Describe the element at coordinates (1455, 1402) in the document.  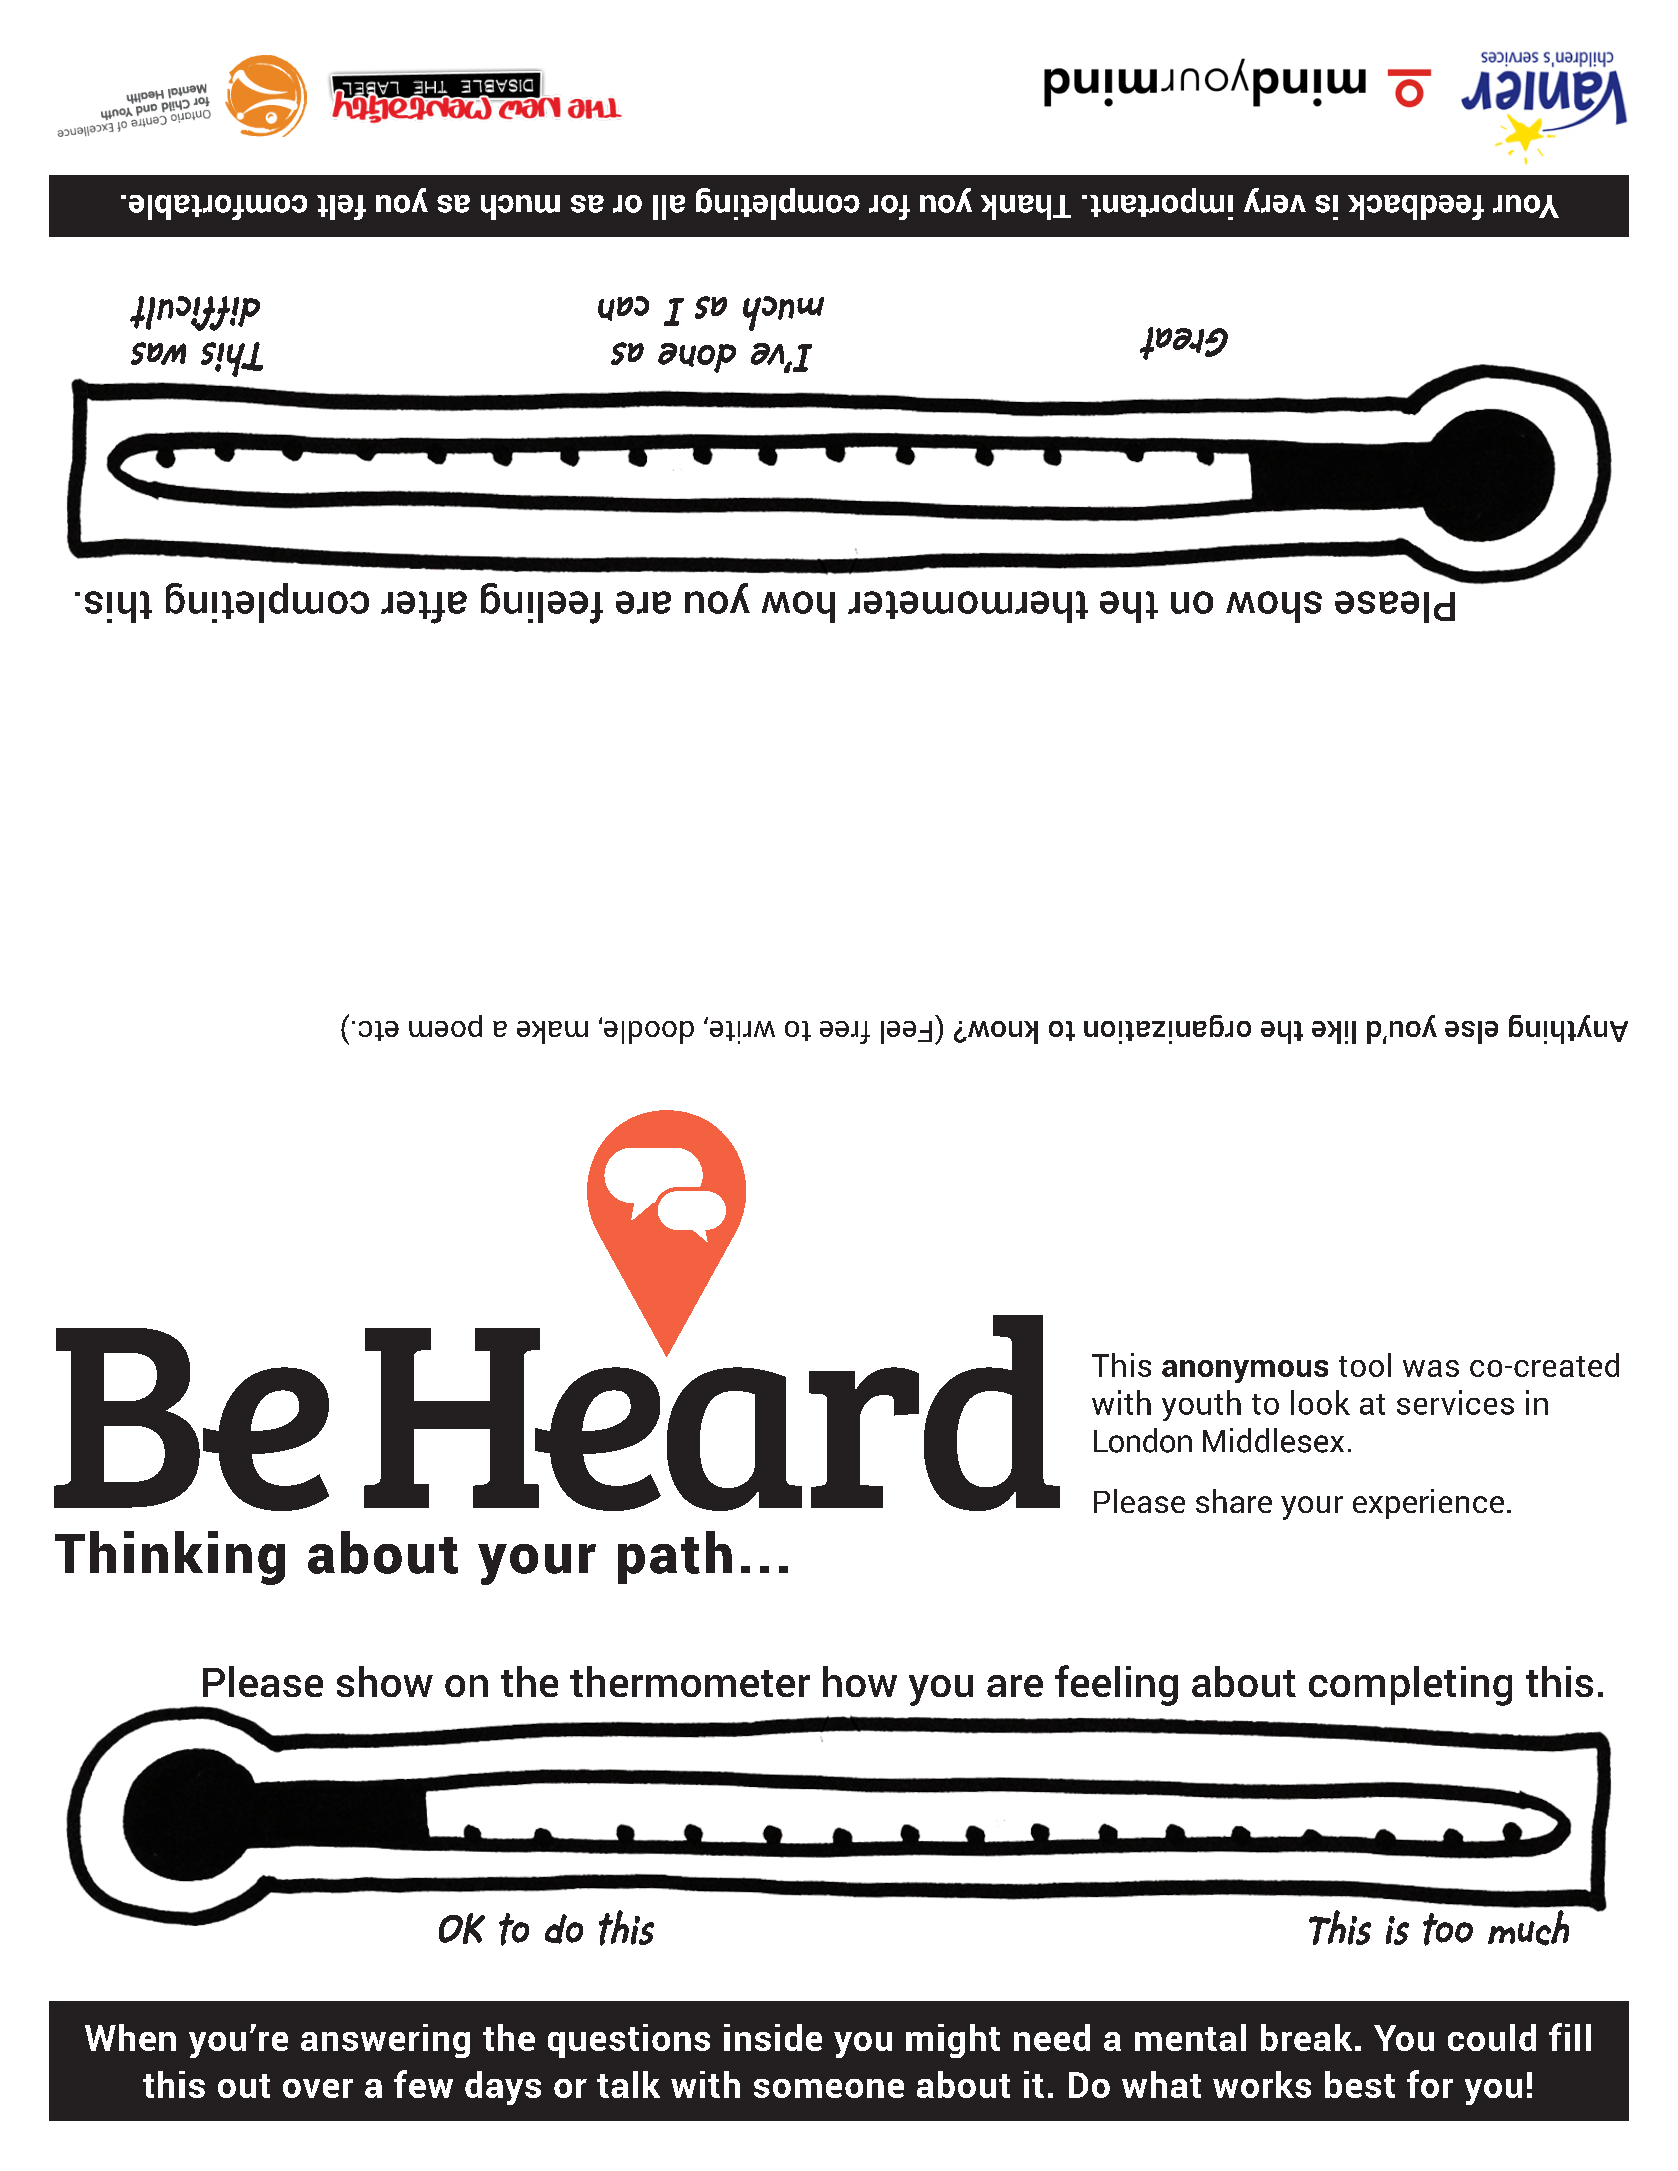
I see `services` at that location.
